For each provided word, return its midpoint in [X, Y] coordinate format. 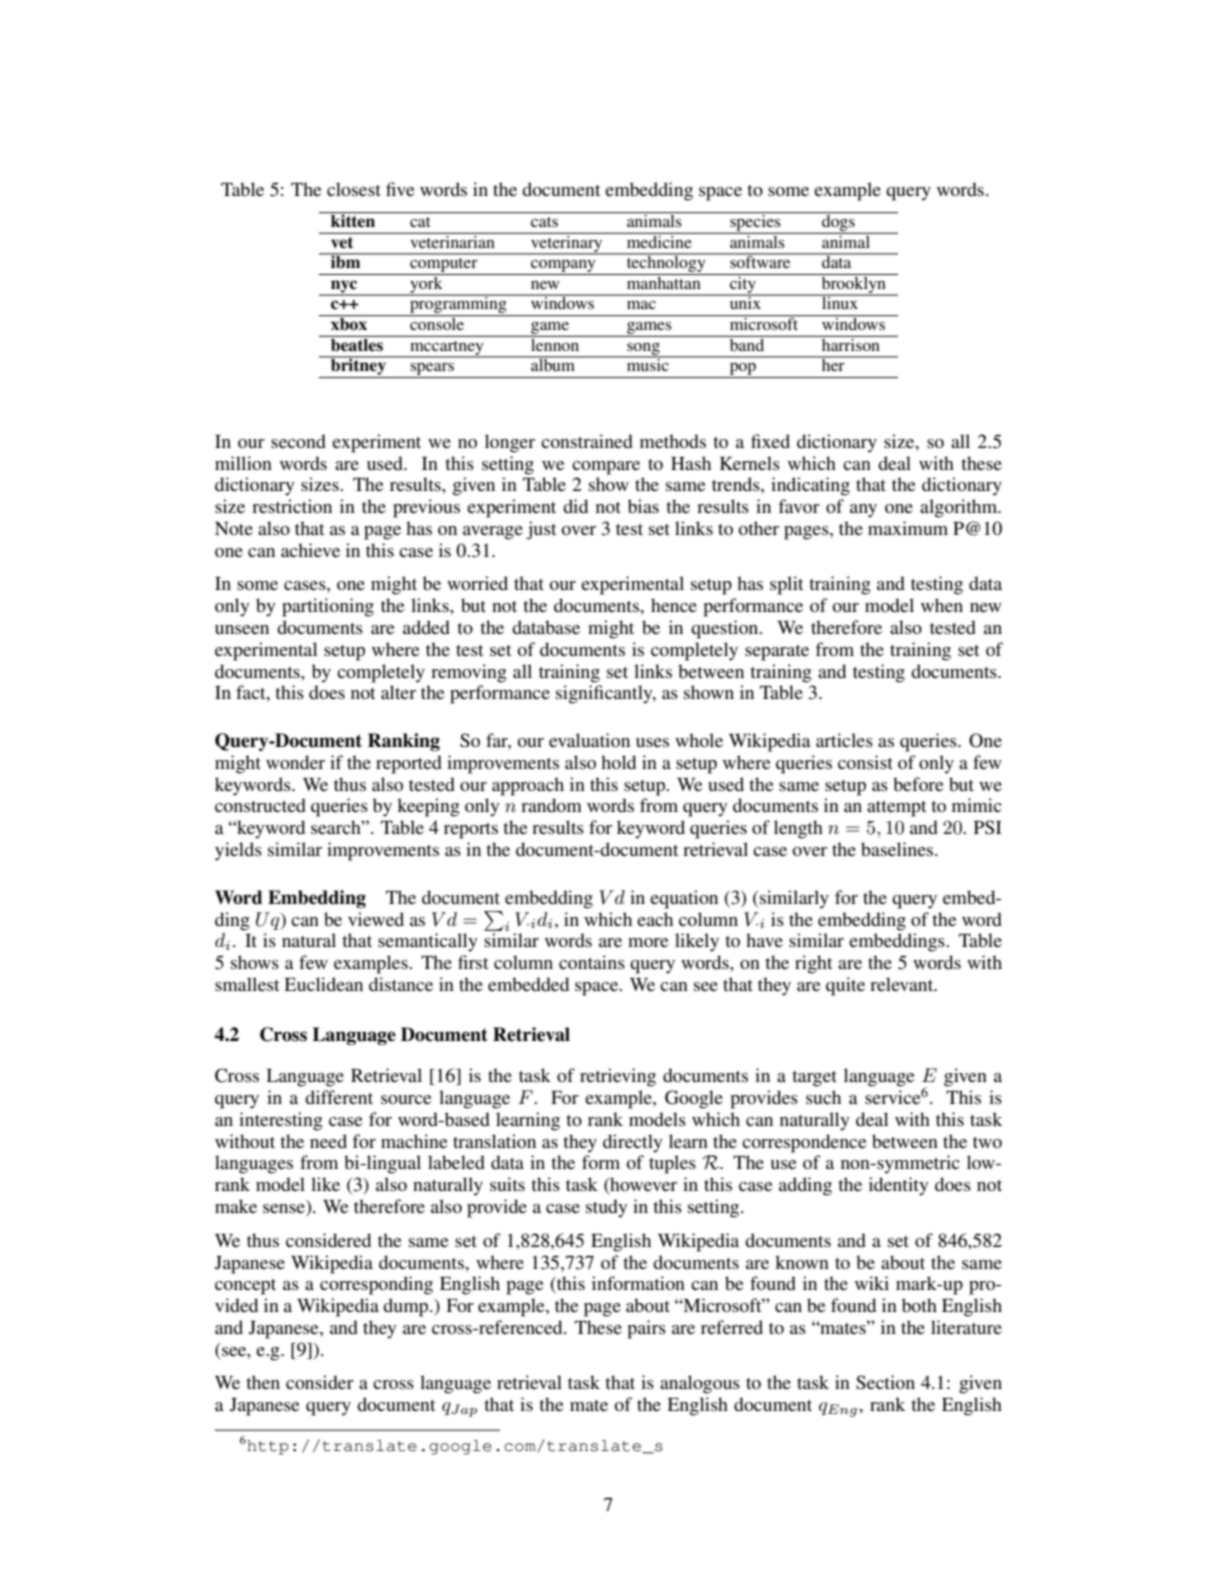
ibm [346, 260]
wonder [295, 762]
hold [618, 762]
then [263, 1382]
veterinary [567, 243]
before [918, 784]
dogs [838, 222]
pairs [646, 1329]
